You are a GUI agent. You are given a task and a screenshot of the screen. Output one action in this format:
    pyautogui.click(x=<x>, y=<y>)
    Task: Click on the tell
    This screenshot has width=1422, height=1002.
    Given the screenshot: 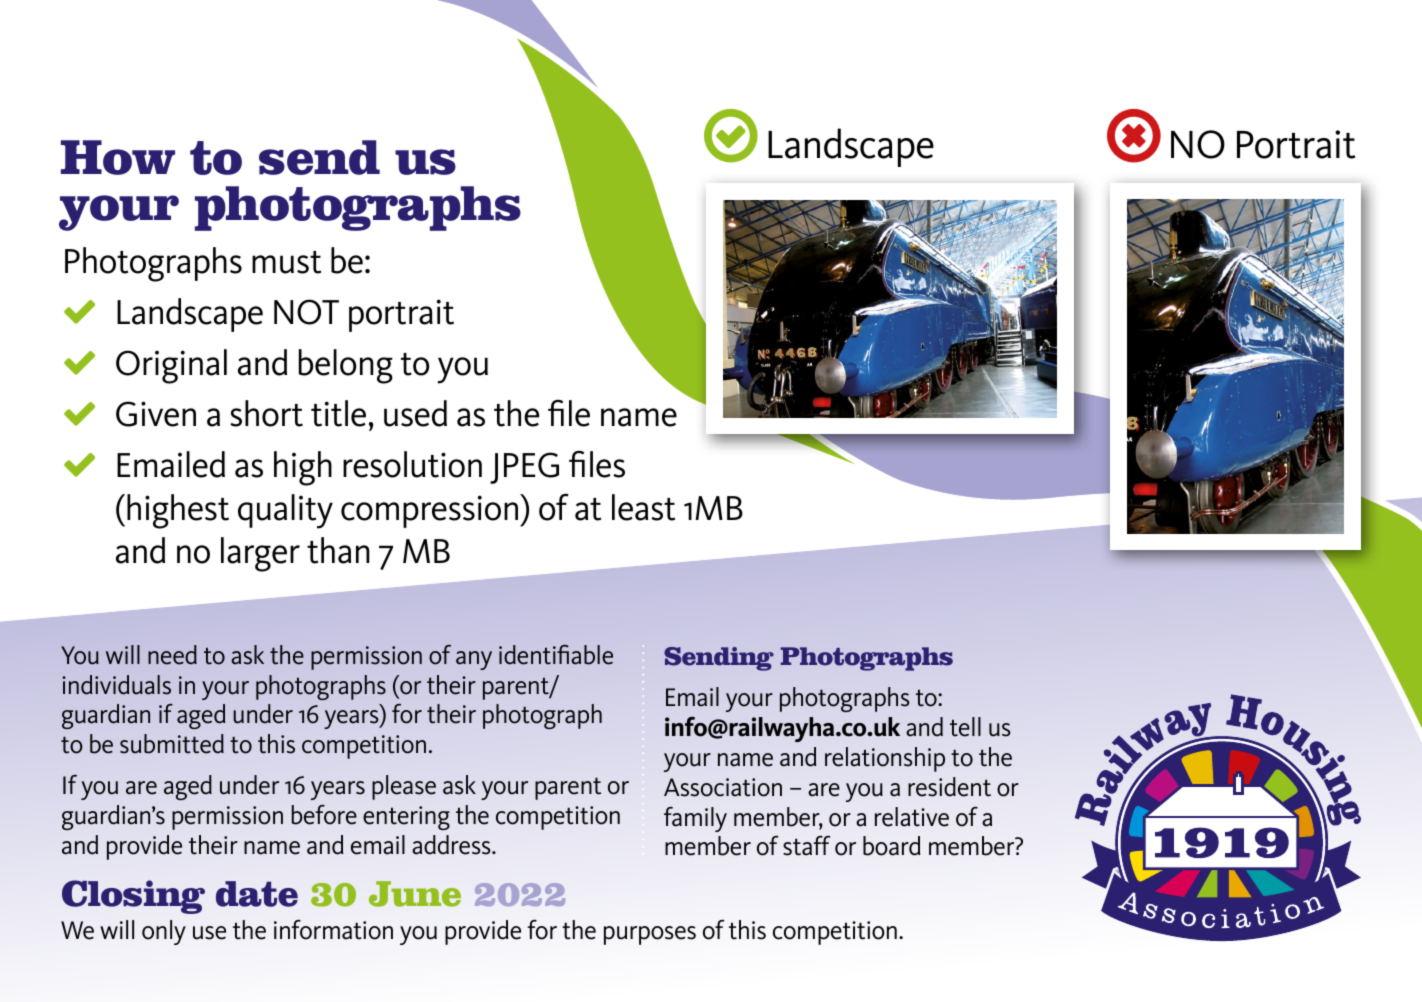 What is the action you would take?
    pyautogui.click(x=965, y=727)
